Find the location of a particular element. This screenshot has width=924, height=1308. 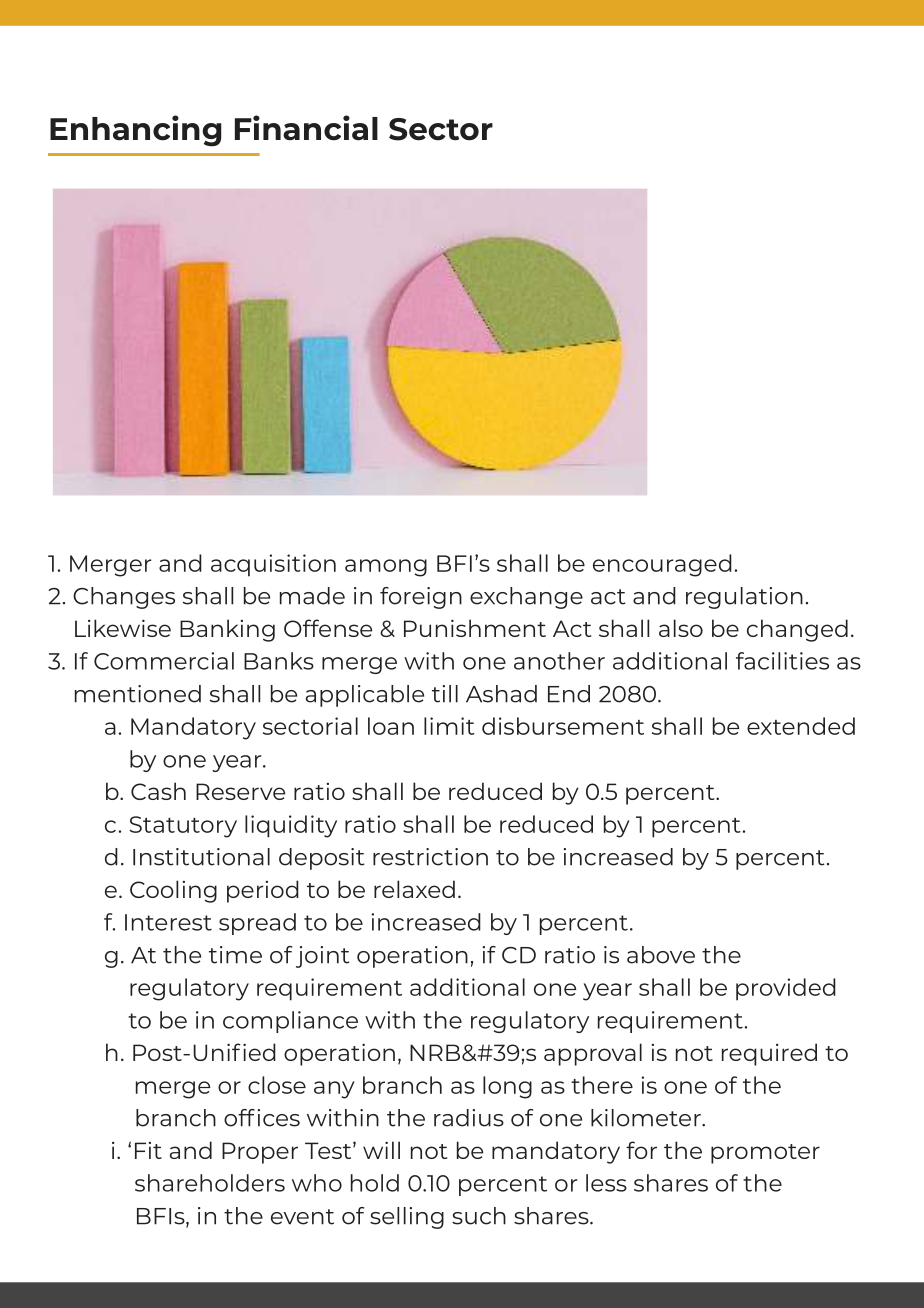

Financial is located at coordinates (306, 128).
